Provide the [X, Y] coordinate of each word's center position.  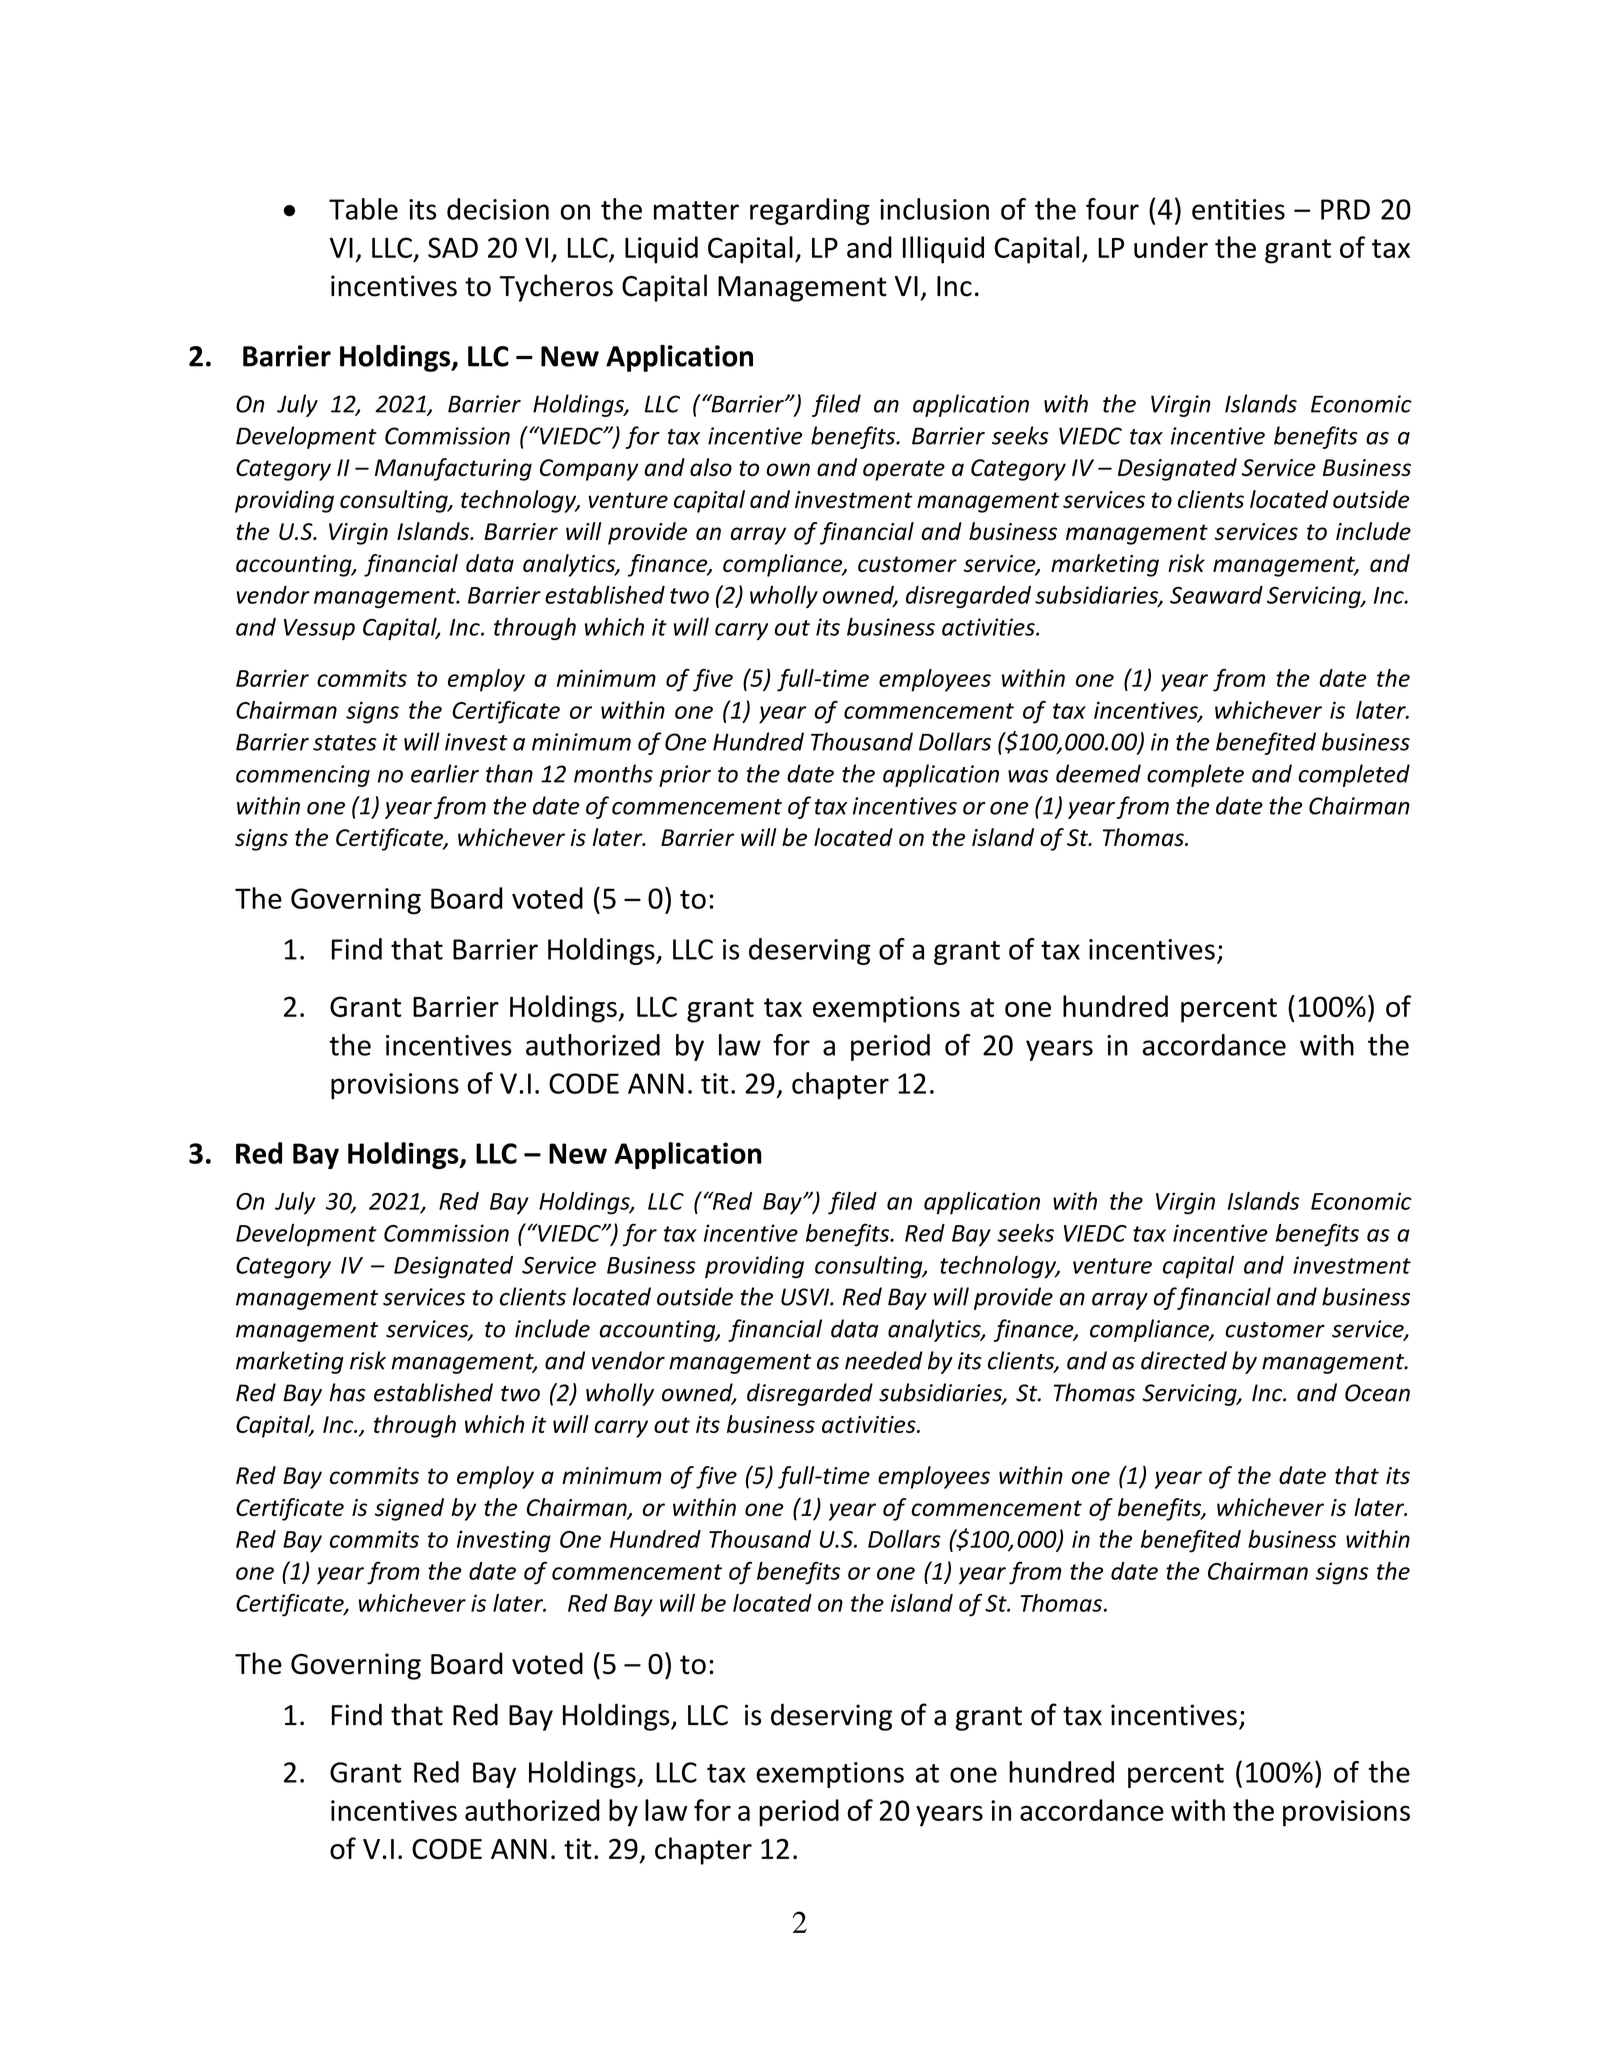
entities [1238, 209]
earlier [445, 773]
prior [685, 776]
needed [884, 1360]
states [345, 743]
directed [1184, 1360]
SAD [453, 247]
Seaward [1216, 595]
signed [409, 1509]
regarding [810, 211]
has [348, 1392]
